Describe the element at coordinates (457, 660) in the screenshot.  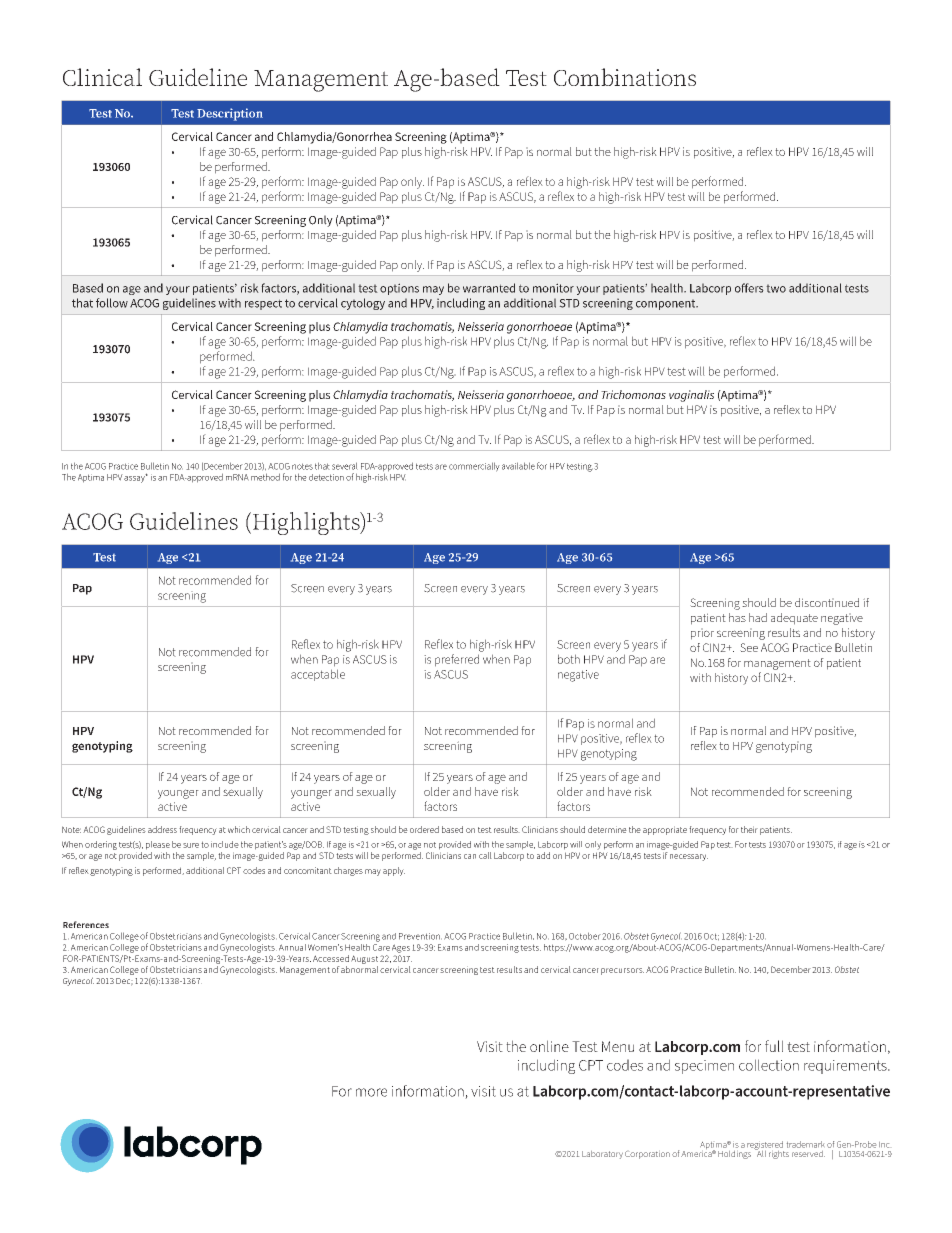
I see `preferred` at that location.
